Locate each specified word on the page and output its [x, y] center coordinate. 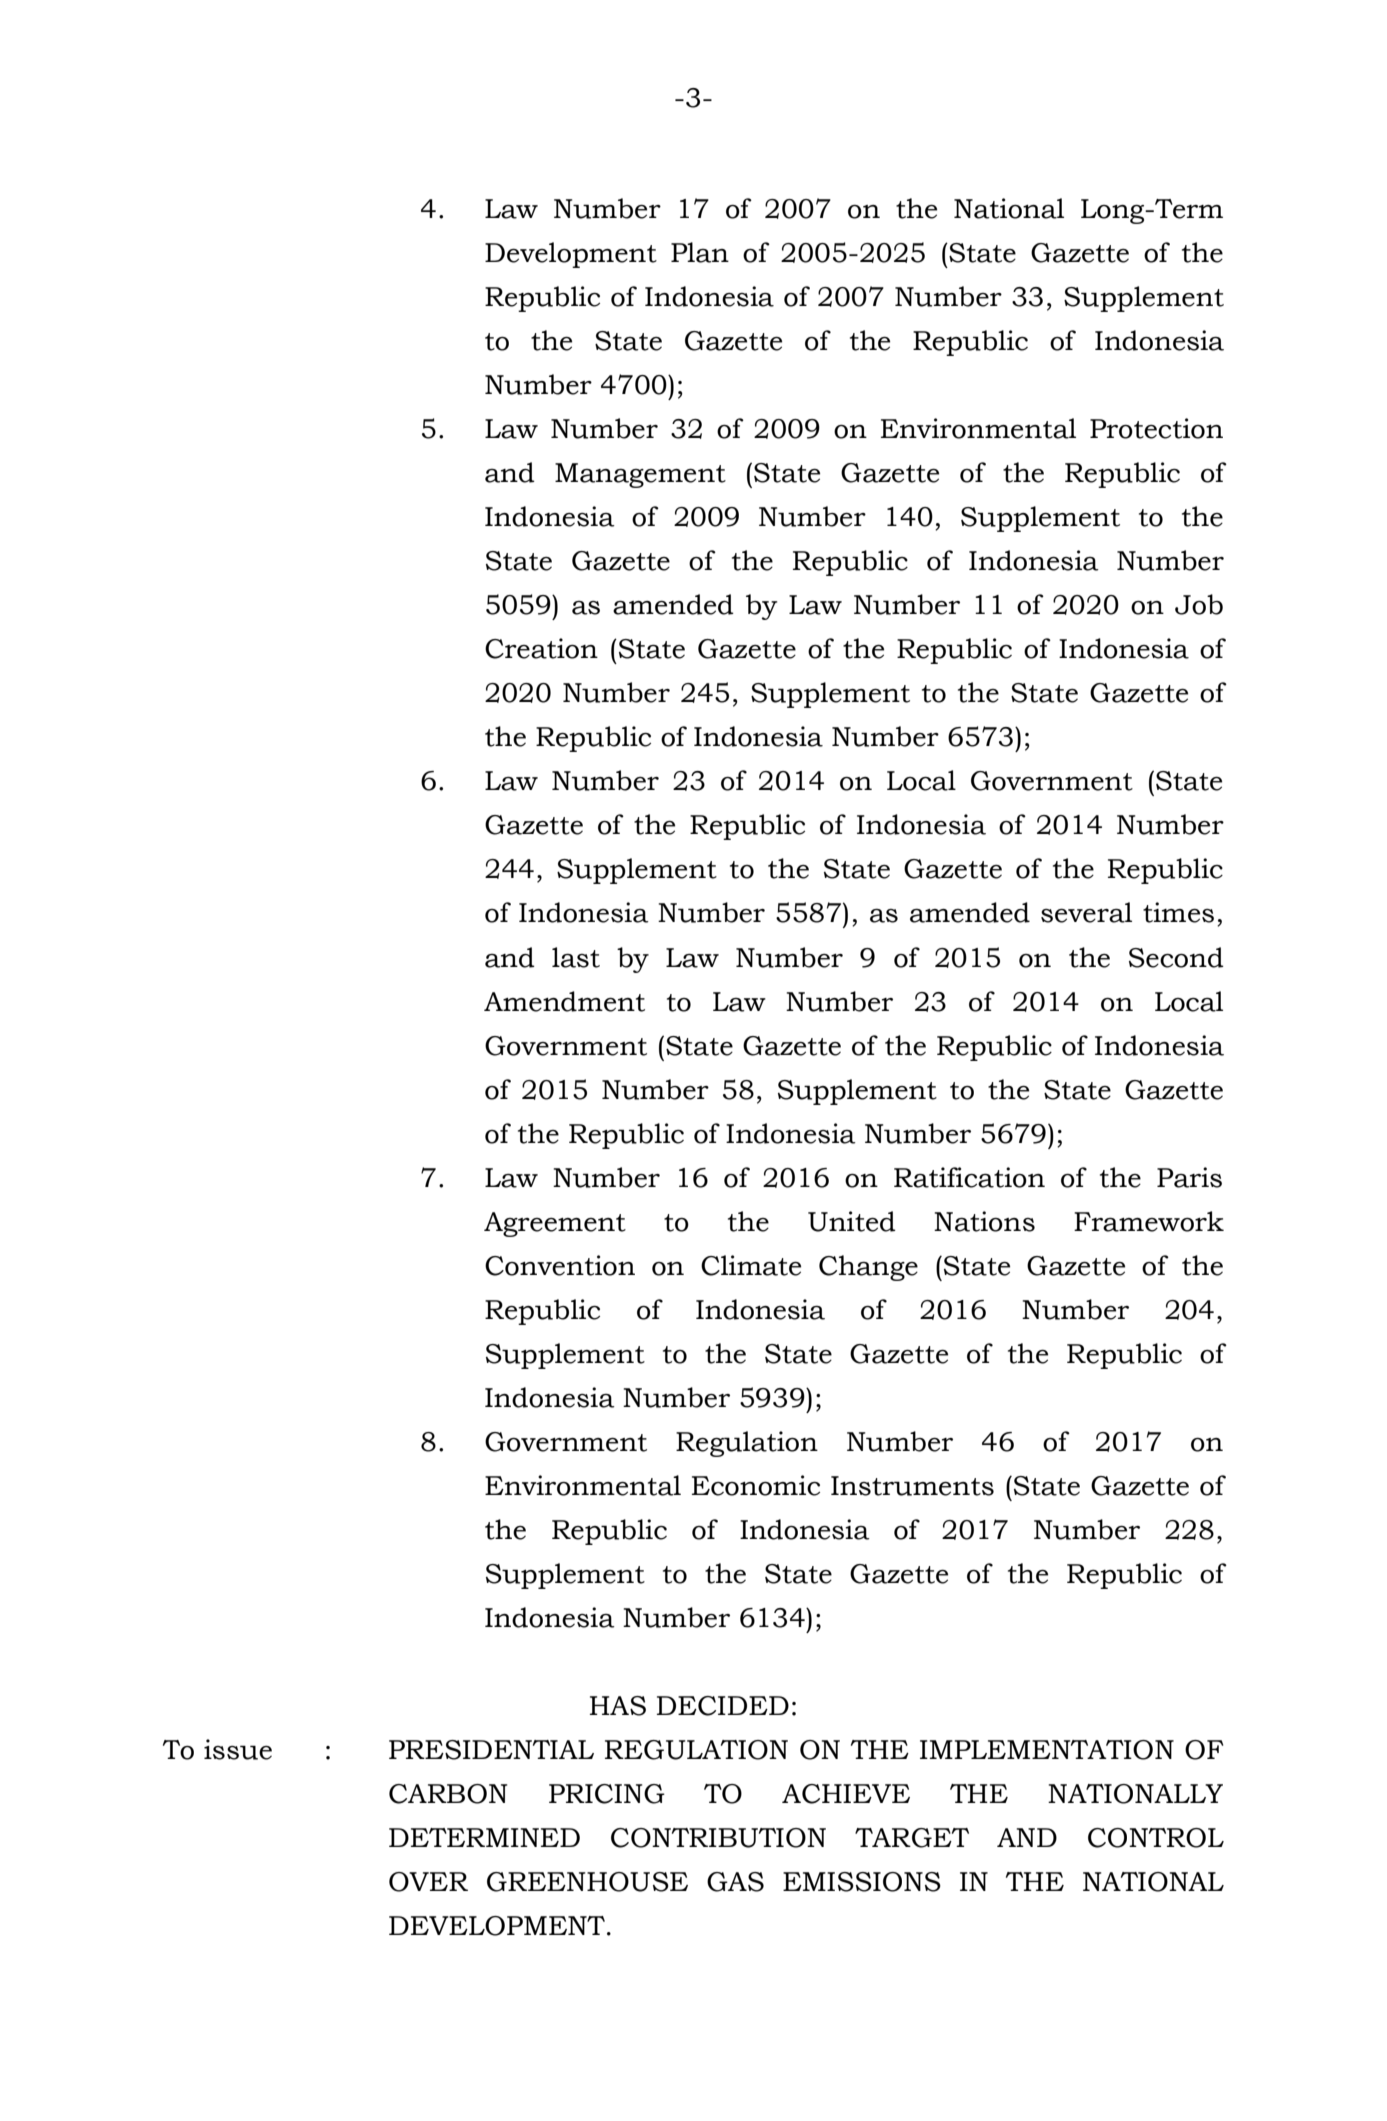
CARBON [448, 1794]
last [576, 957]
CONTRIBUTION [718, 1838]
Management [640, 475]
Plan [700, 252]
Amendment [564, 1001]
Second [1176, 957]
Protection [1156, 428]
